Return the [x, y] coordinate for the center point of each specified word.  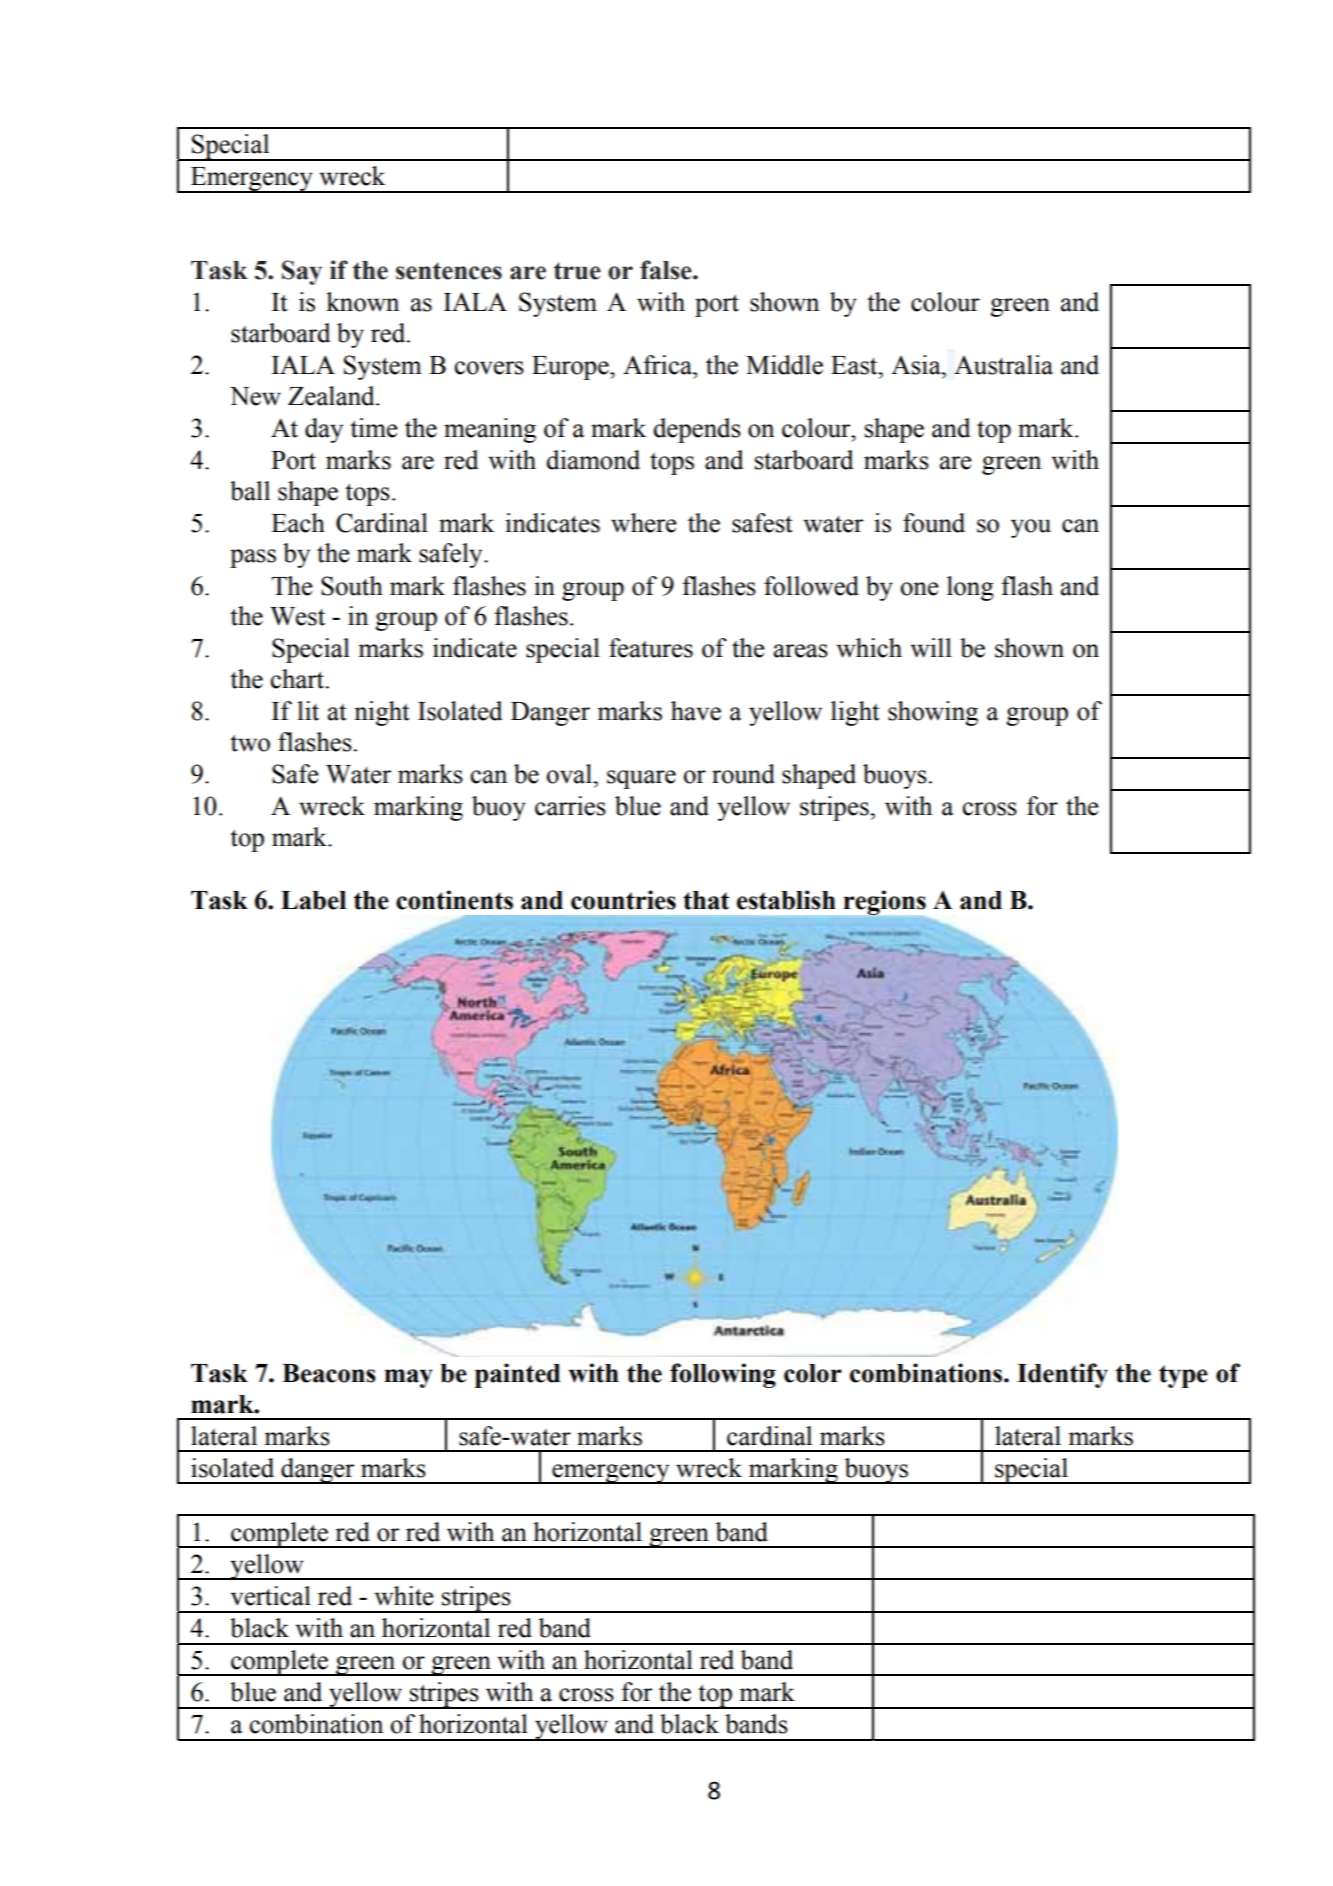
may [409, 1378]
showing [933, 713]
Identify [1062, 1375]
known [362, 302]
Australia [1003, 365]
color [813, 1373]
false [667, 270]
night [382, 713]
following [723, 1375]
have [696, 711]
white [404, 1596]
